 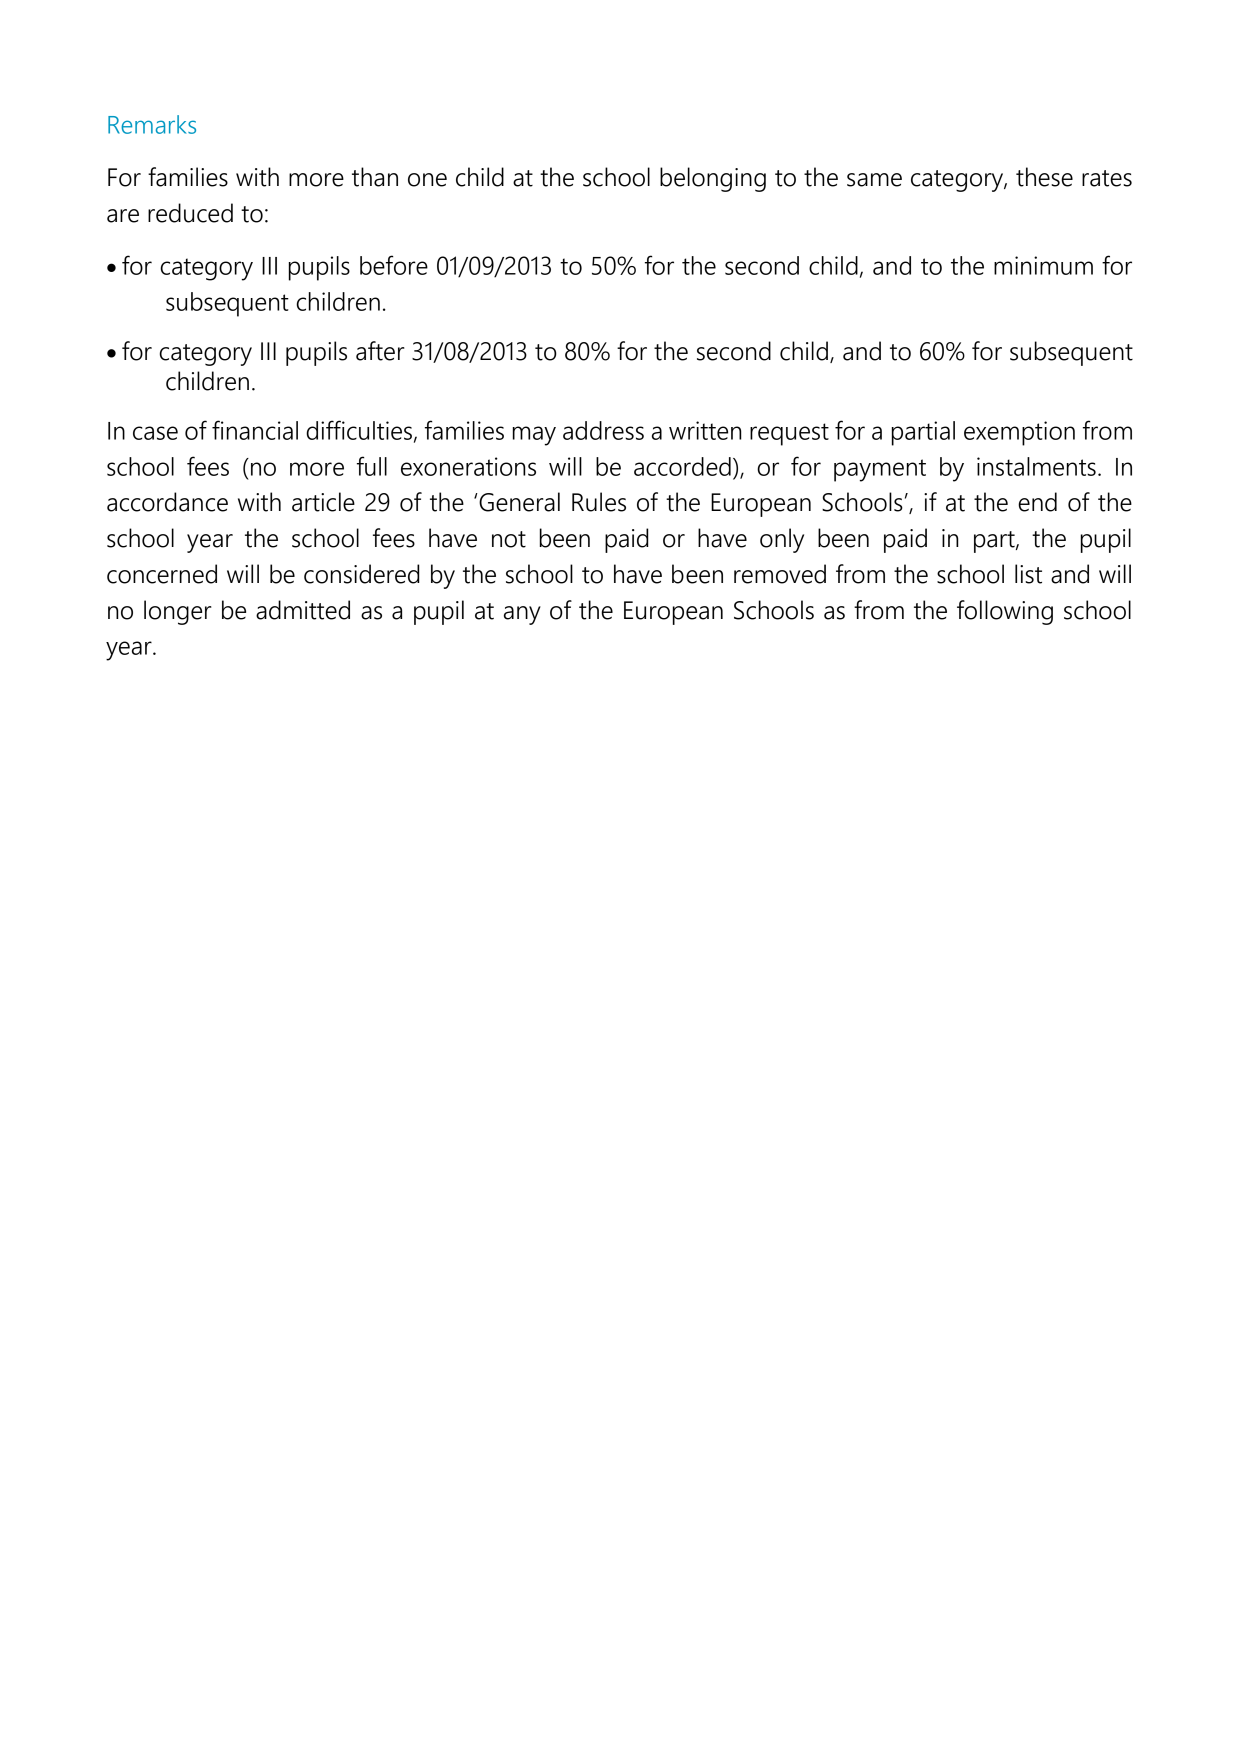 I want to click on these, so click(x=1044, y=177).
